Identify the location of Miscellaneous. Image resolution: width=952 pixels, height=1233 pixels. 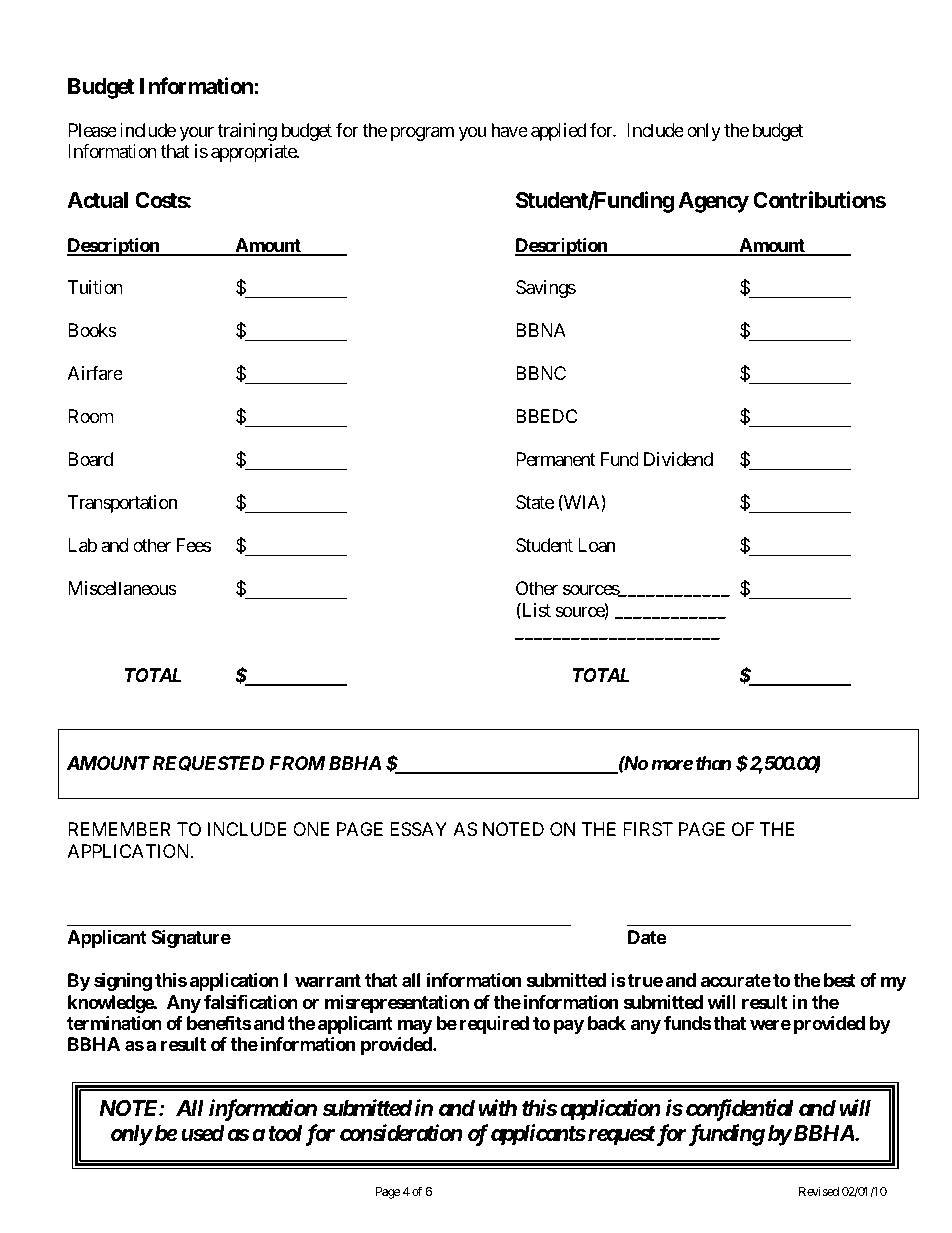
(122, 588).
